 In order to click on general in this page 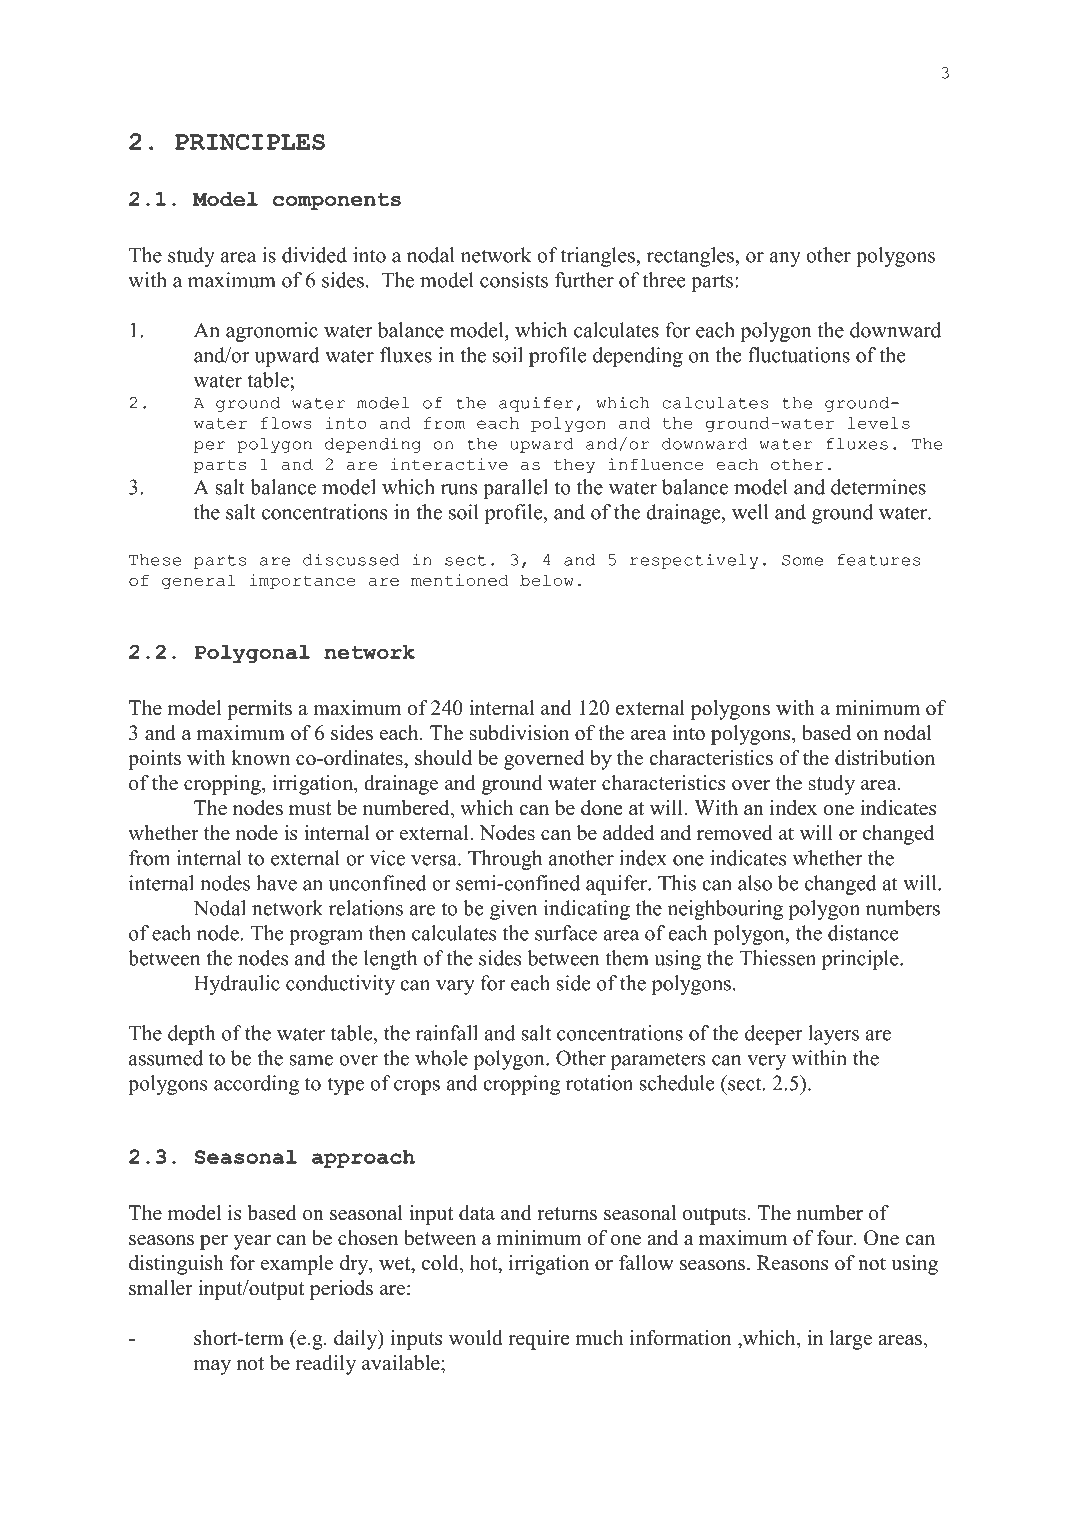, I will do `click(199, 581)`.
